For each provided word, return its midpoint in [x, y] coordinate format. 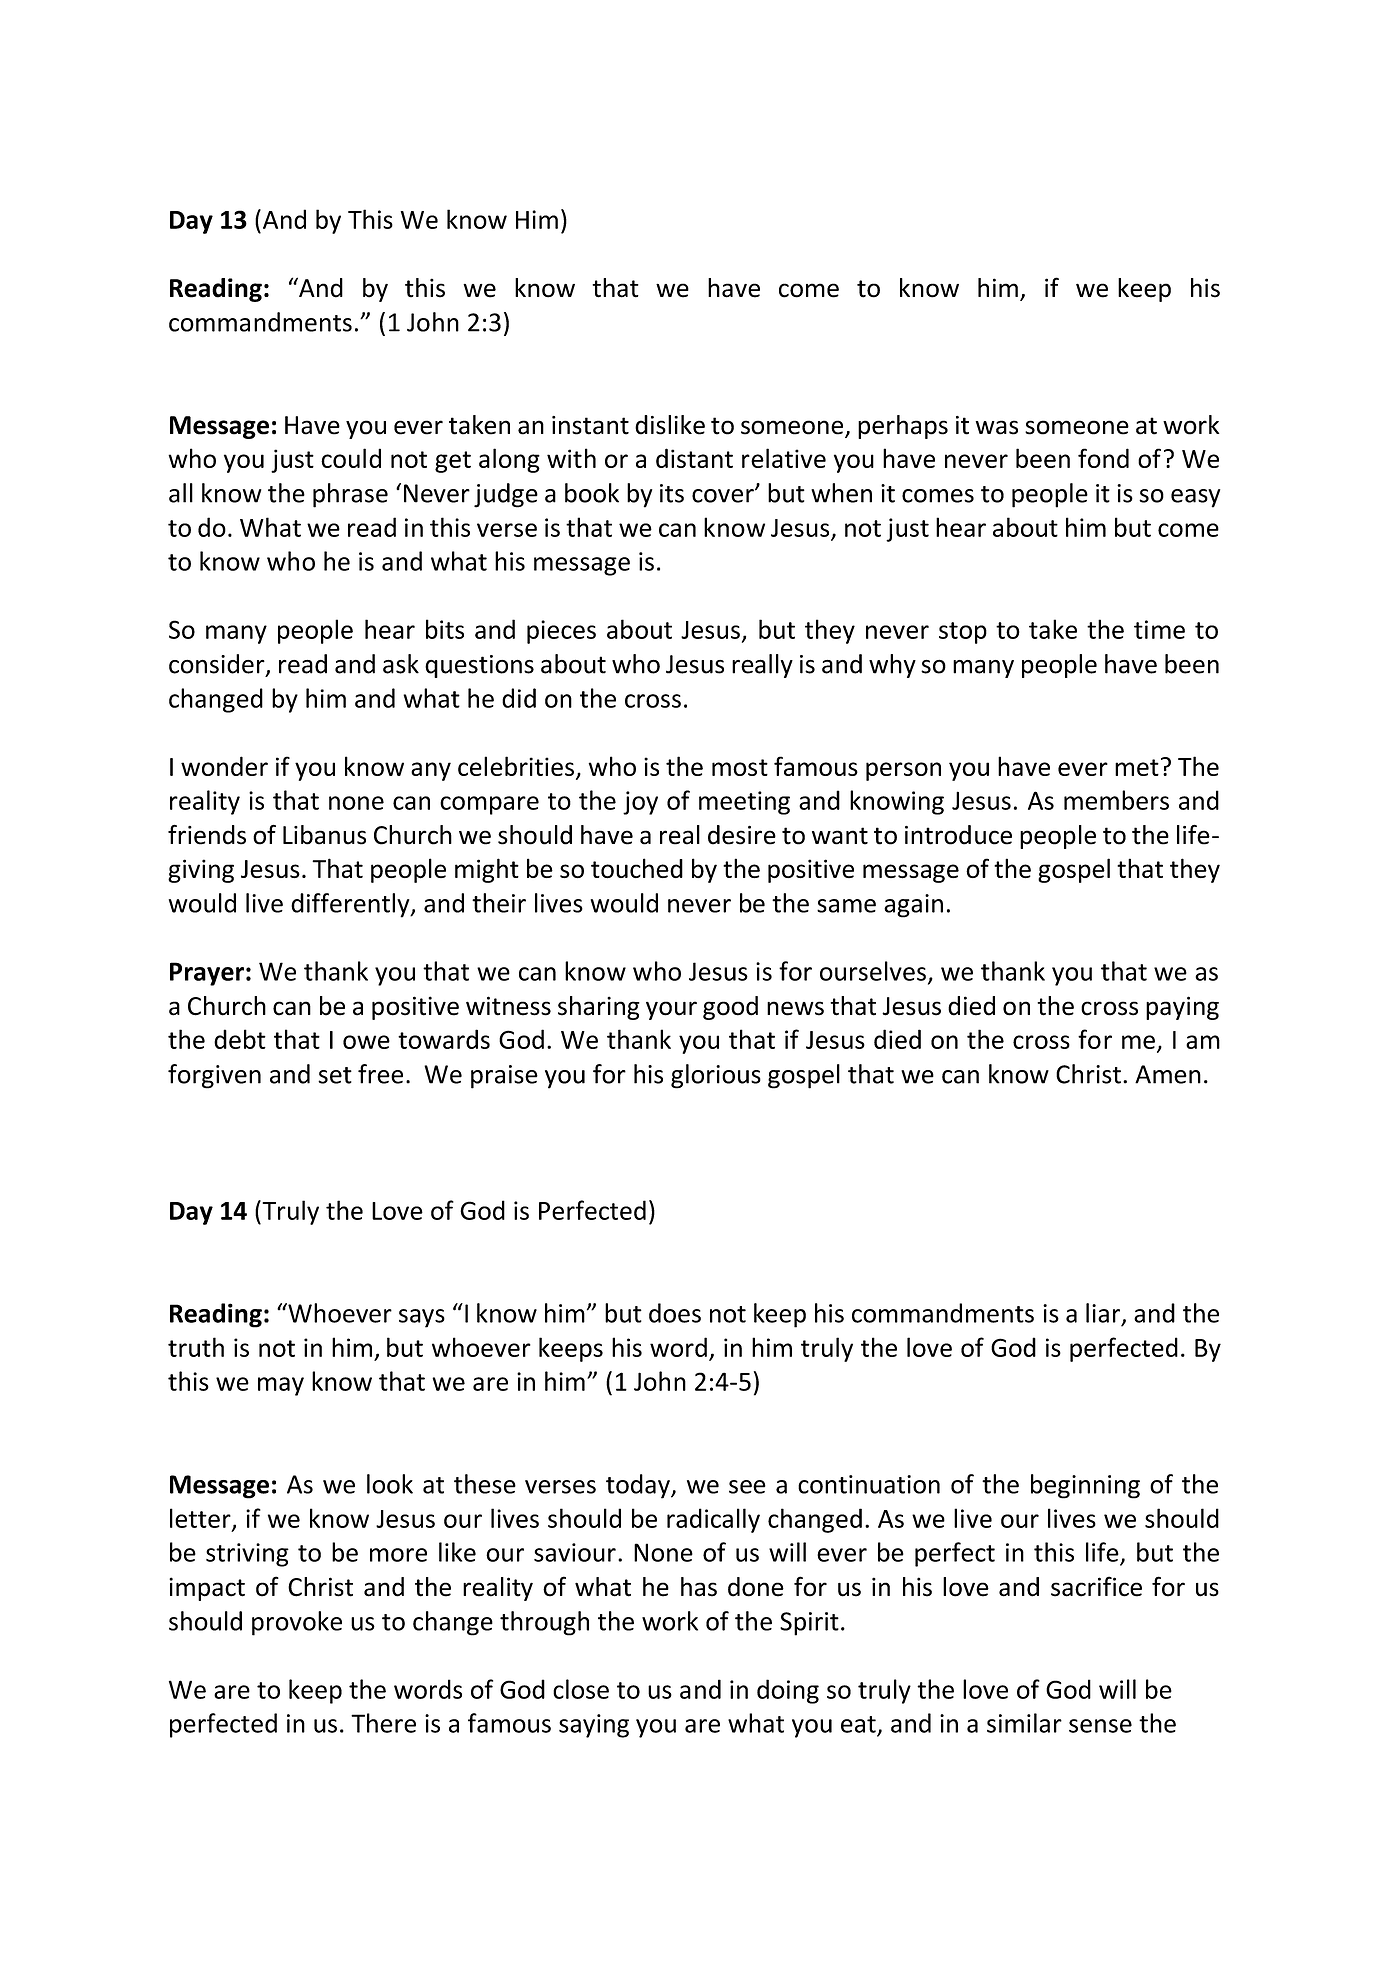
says [422, 1318]
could [351, 458]
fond [1103, 458]
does [675, 1313]
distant [694, 458]
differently [351, 905]
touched [637, 868]
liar [1104, 1314]
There [383, 1723]
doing [788, 1691]
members [1116, 800]
